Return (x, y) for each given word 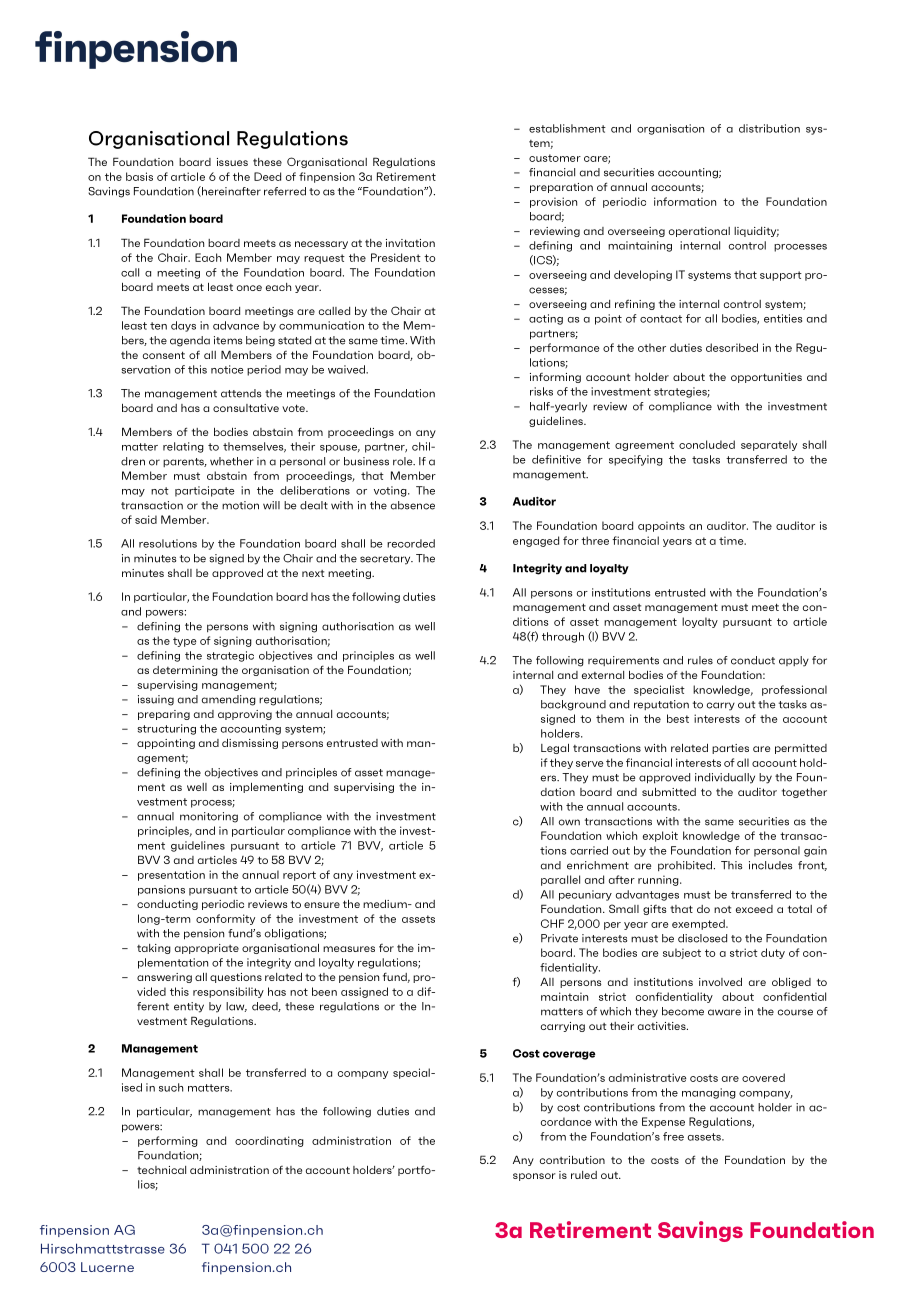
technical (161, 1170)
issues (232, 162)
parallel (560, 880)
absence (413, 505)
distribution (769, 128)
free (673, 1136)
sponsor (534, 1177)
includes (770, 865)
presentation (171, 875)
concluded (707, 444)
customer (555, 158)
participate (205, 491)
